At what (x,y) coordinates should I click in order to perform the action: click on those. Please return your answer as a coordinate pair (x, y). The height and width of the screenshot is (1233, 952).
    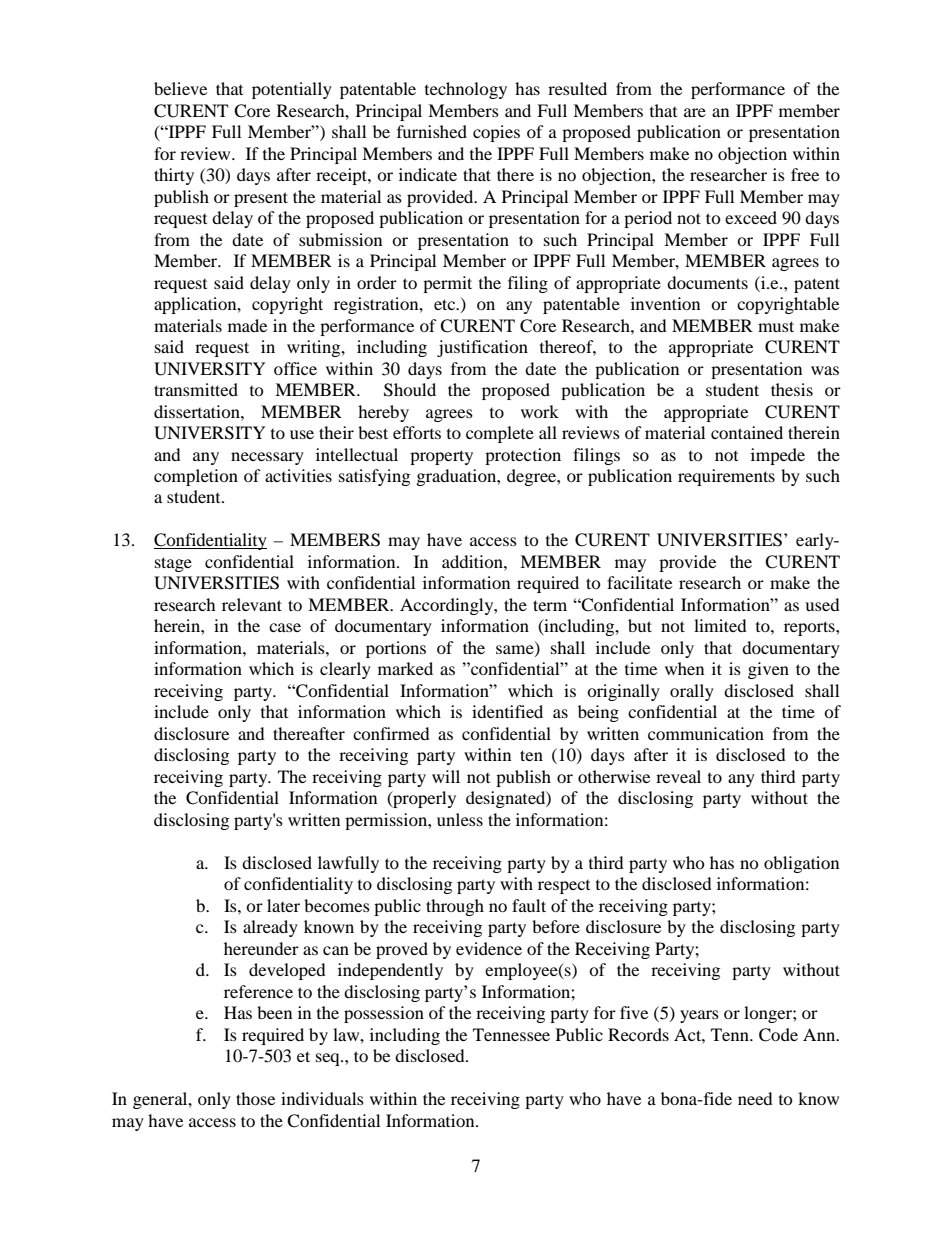
    Looking at the image, I should click on (255, 1098).
